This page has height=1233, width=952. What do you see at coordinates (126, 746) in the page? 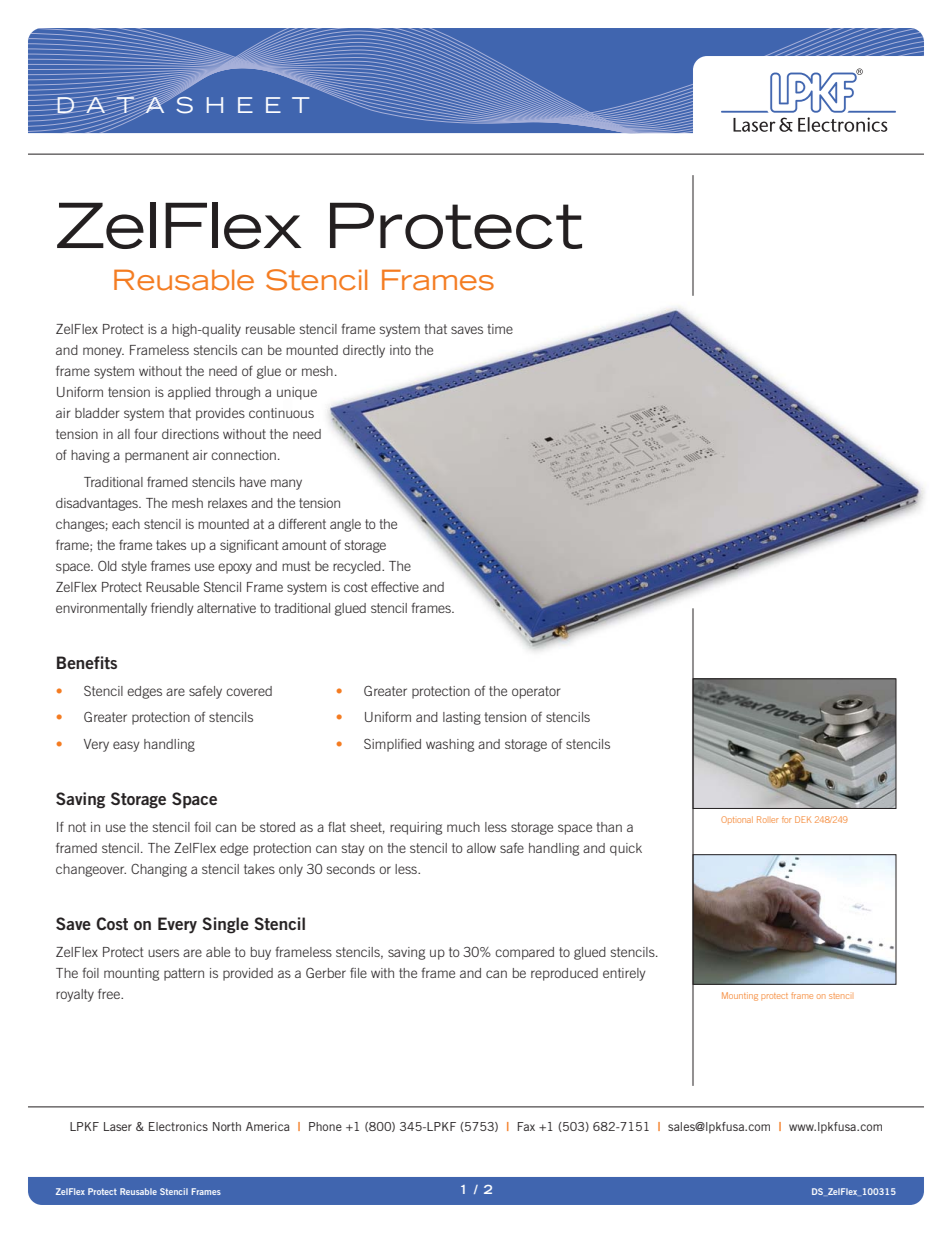
I see `easy` at bounding box center [126, 746].
